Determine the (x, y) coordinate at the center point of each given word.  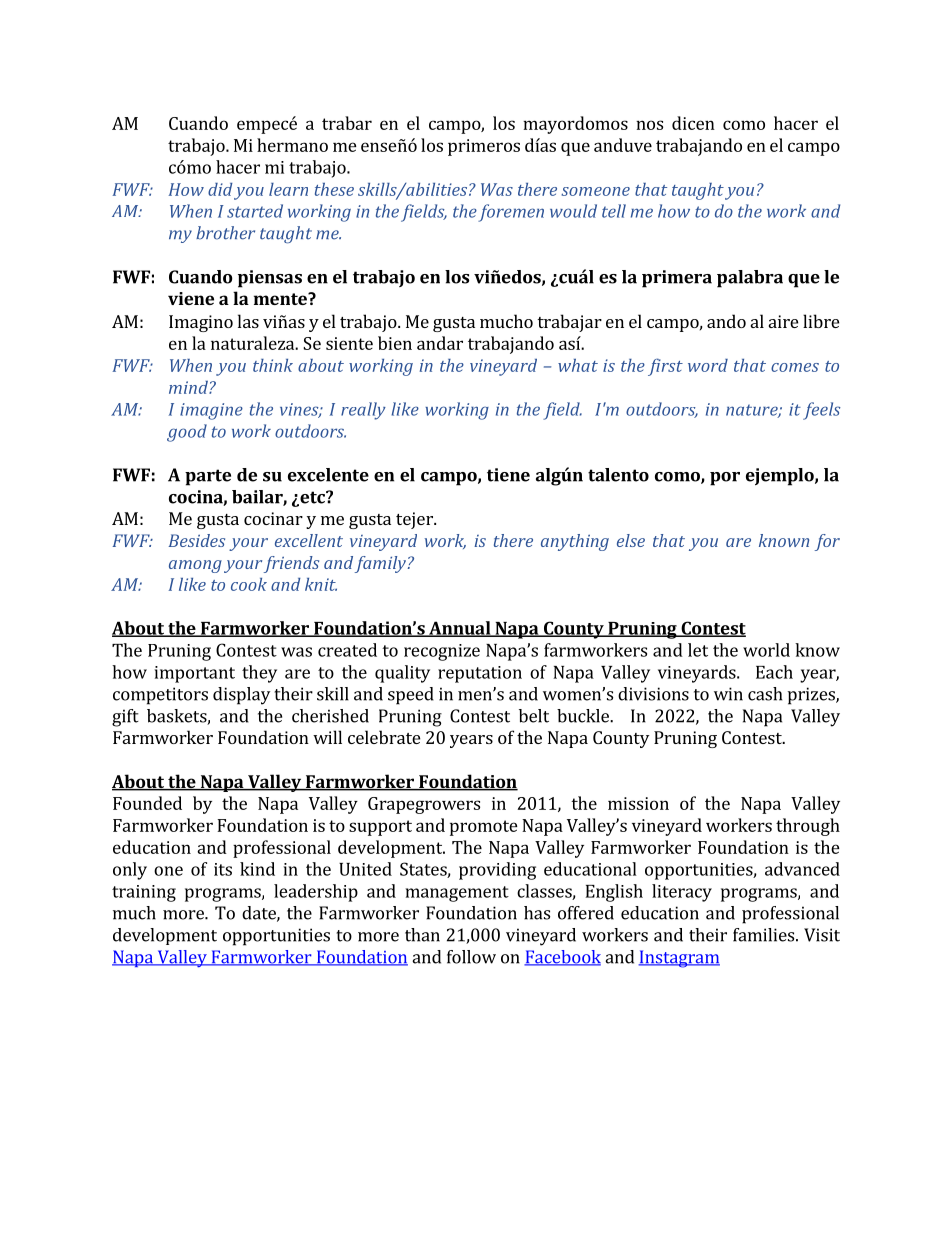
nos (649, 125)
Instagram (679, 959)
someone (595, 191)
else (631, 540)
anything (575, 542)
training (144, 893)
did (220, 189)
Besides (197, 540)
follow (471, 957)
